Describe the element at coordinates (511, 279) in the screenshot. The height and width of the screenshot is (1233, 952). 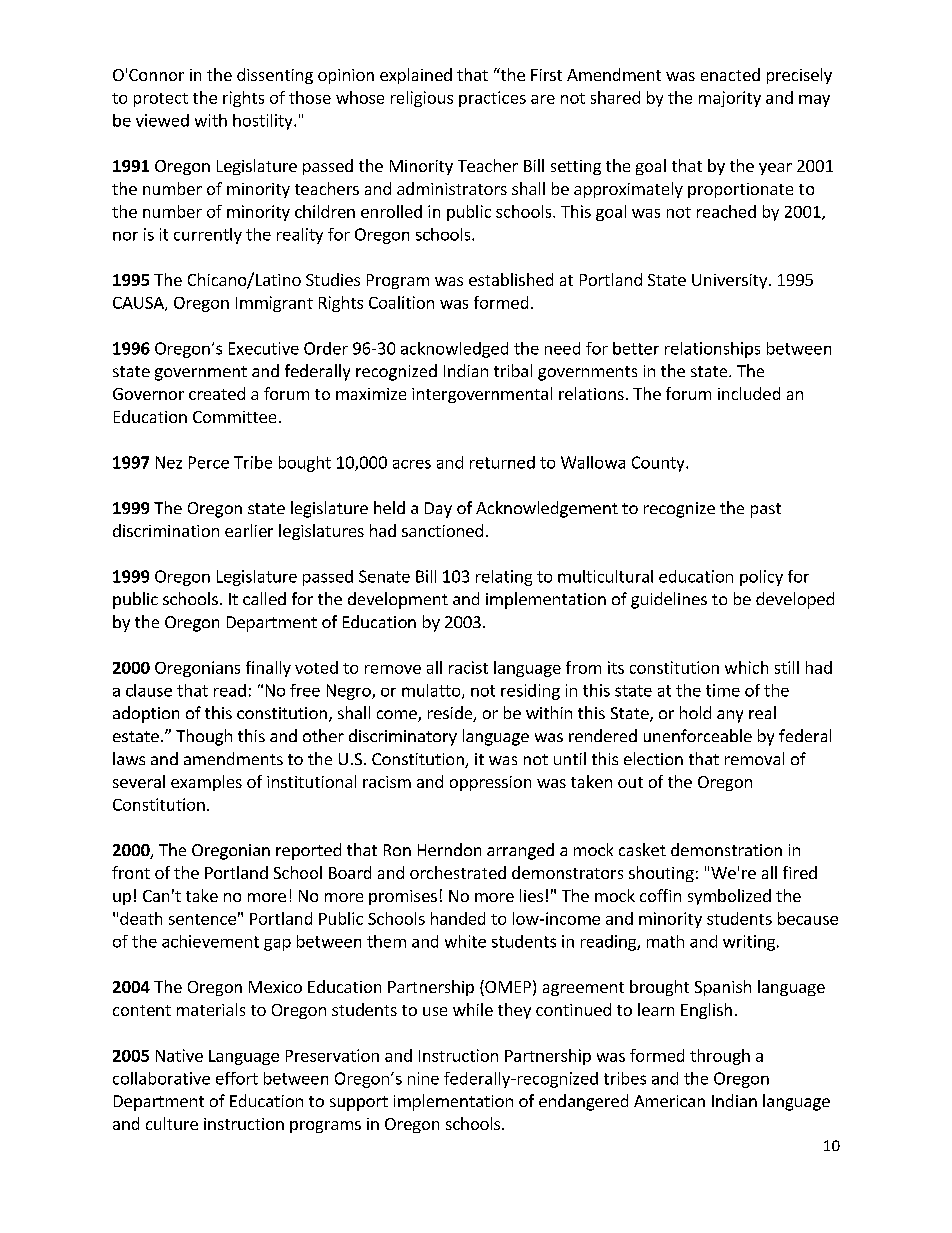
I see `established` at that location.
